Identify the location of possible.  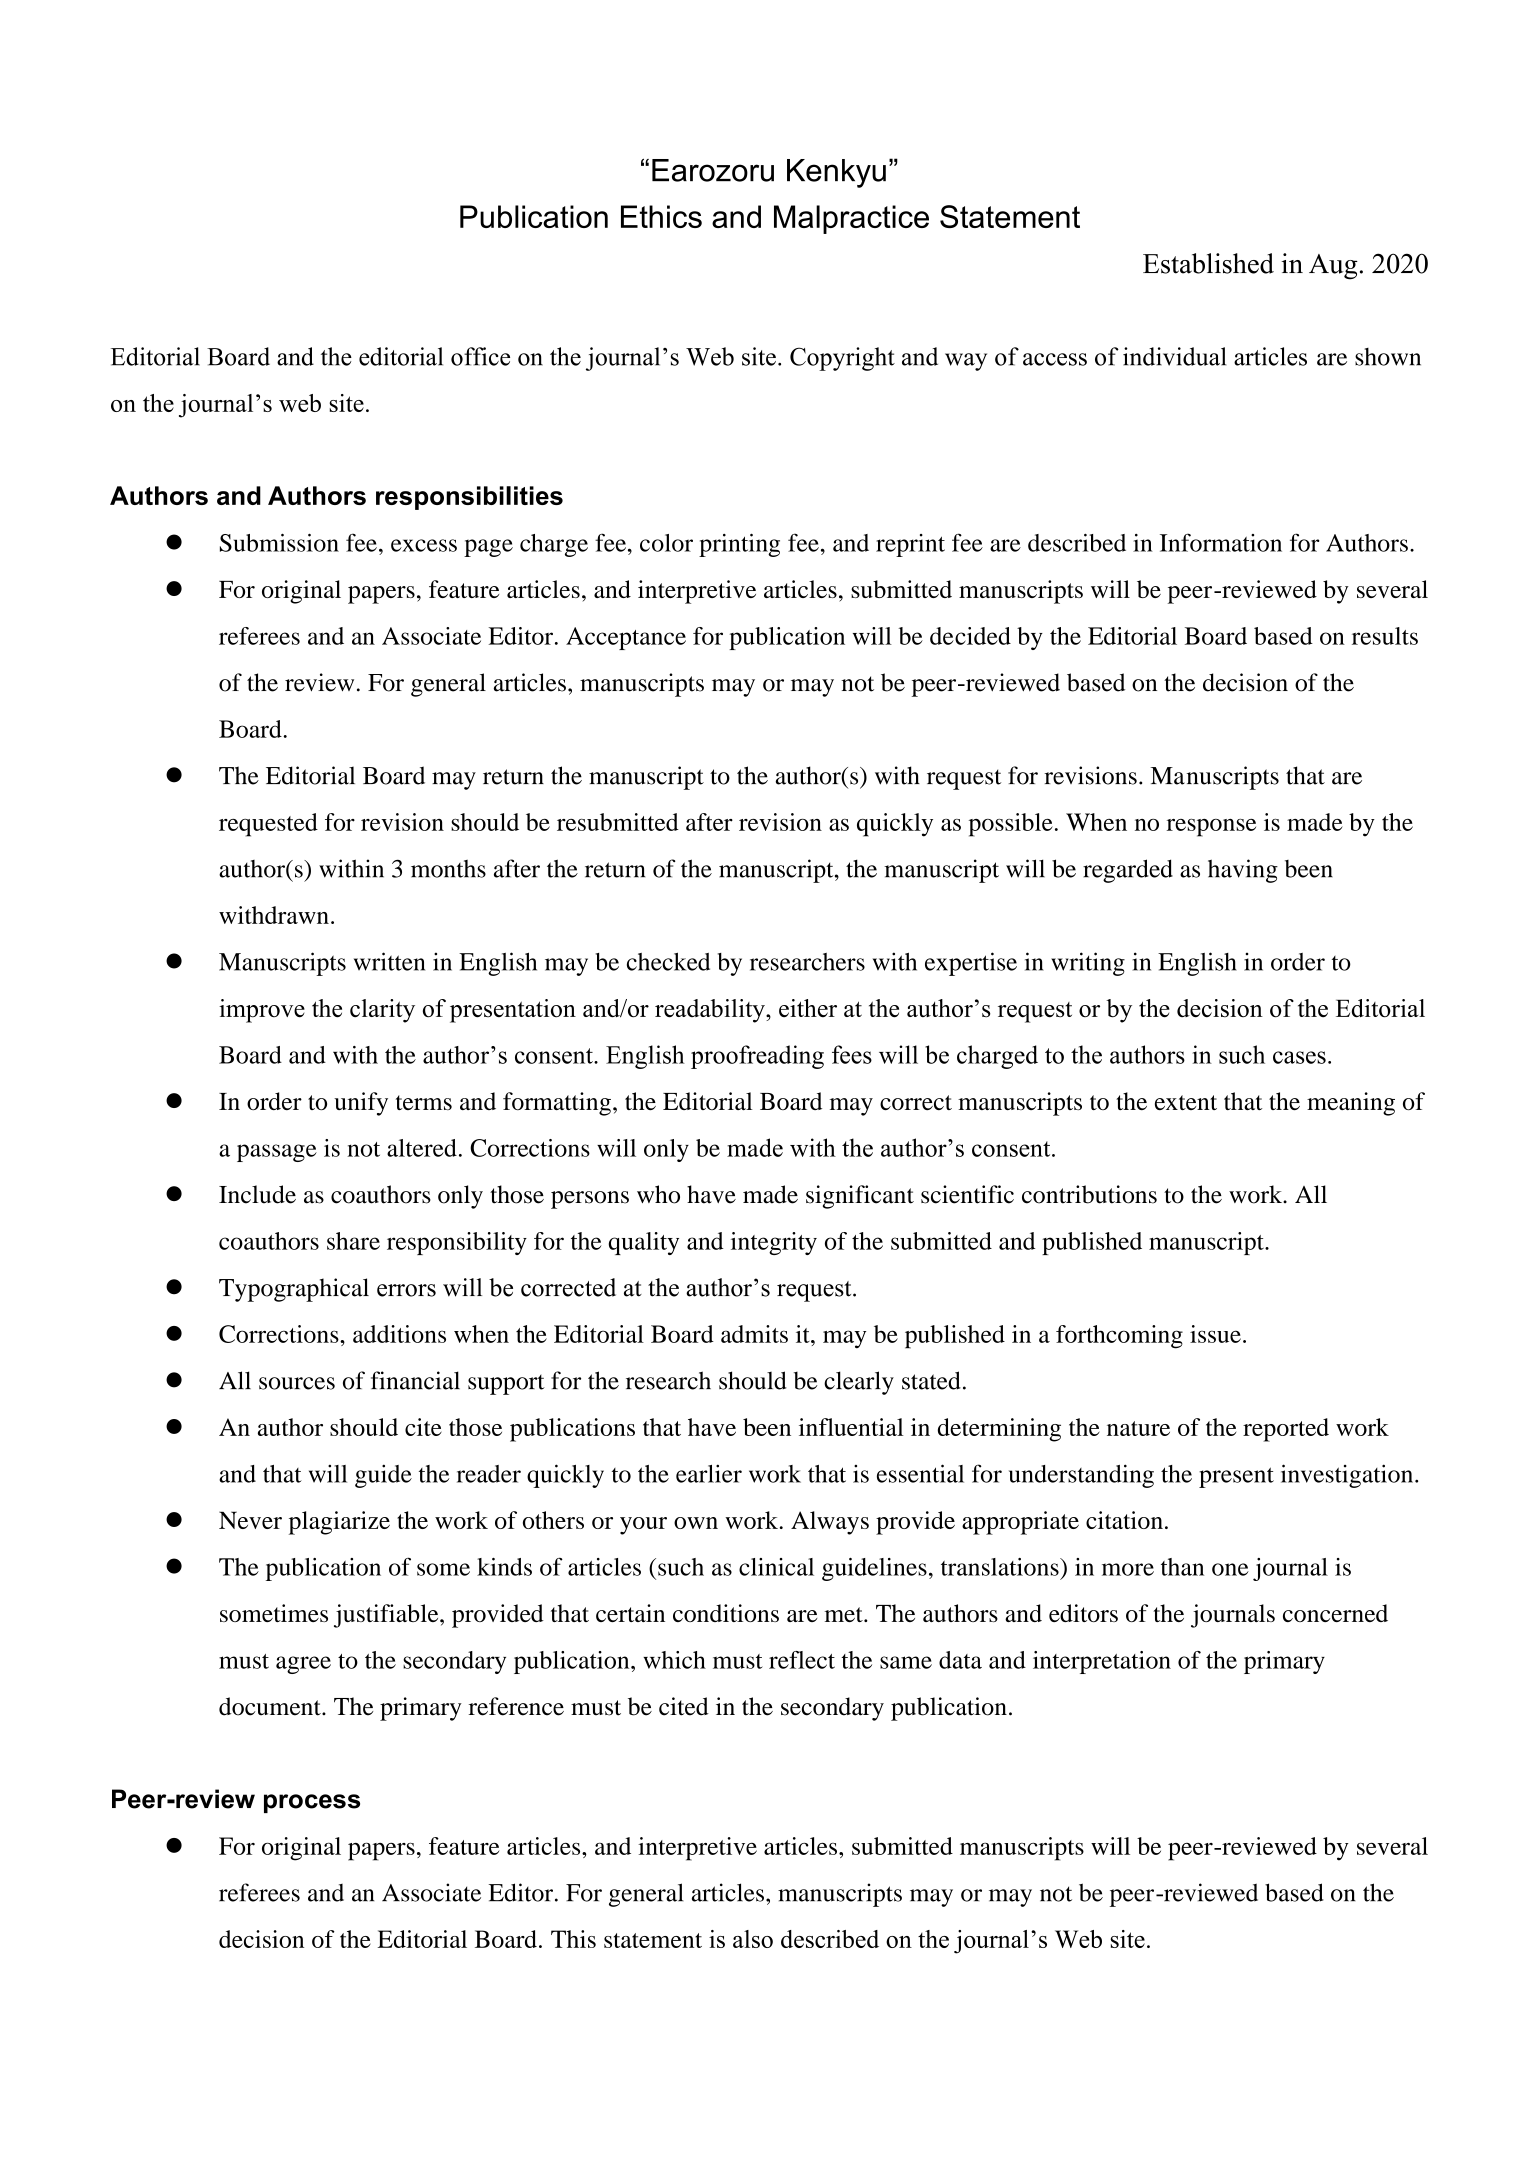
(1011, 825).
